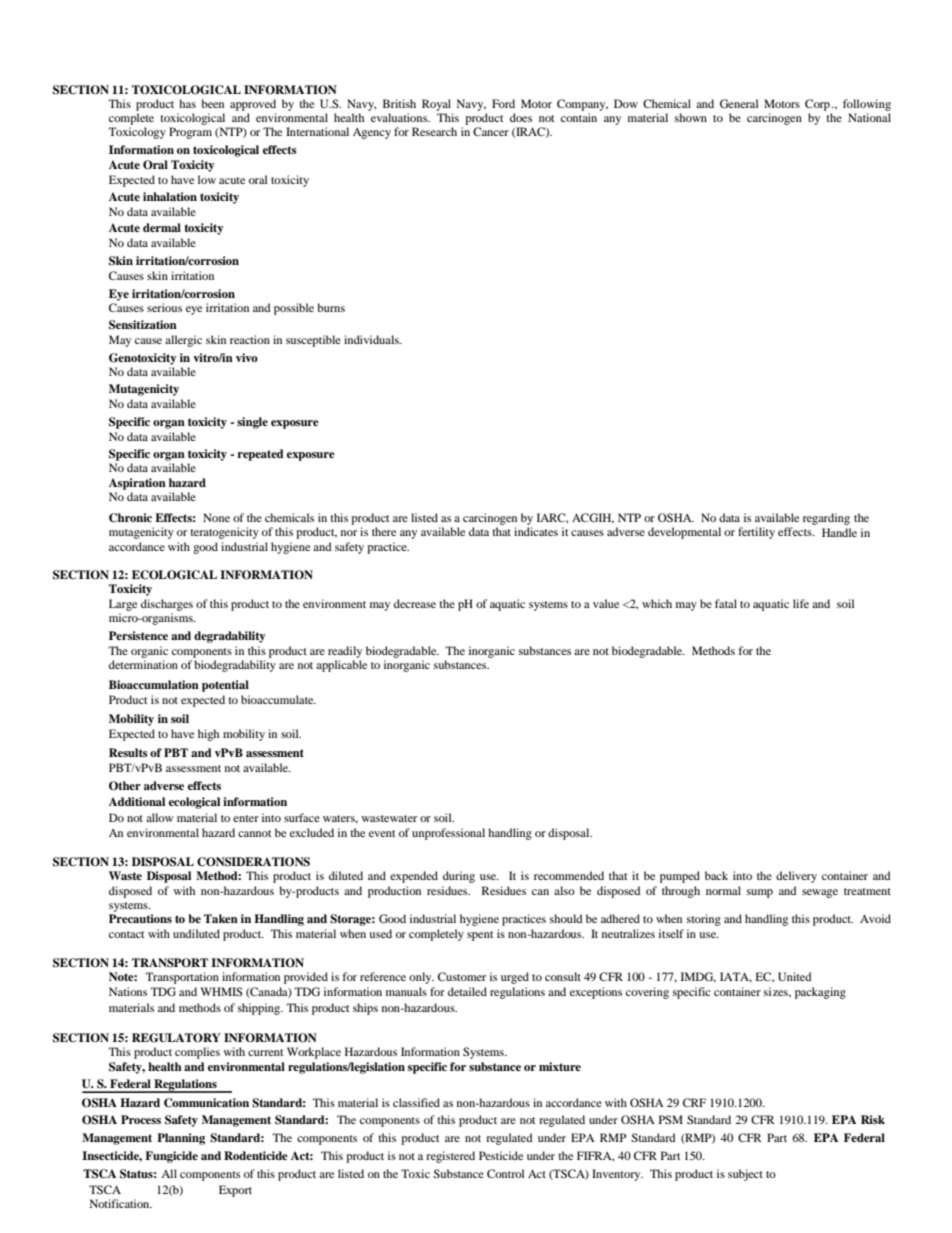 Image resolution: width=952 pixels, height=1233 pixels. What do you see at coordinates (491, 131) in the screenshot?
I see `Cancer` at bounding box center [491, 131].
